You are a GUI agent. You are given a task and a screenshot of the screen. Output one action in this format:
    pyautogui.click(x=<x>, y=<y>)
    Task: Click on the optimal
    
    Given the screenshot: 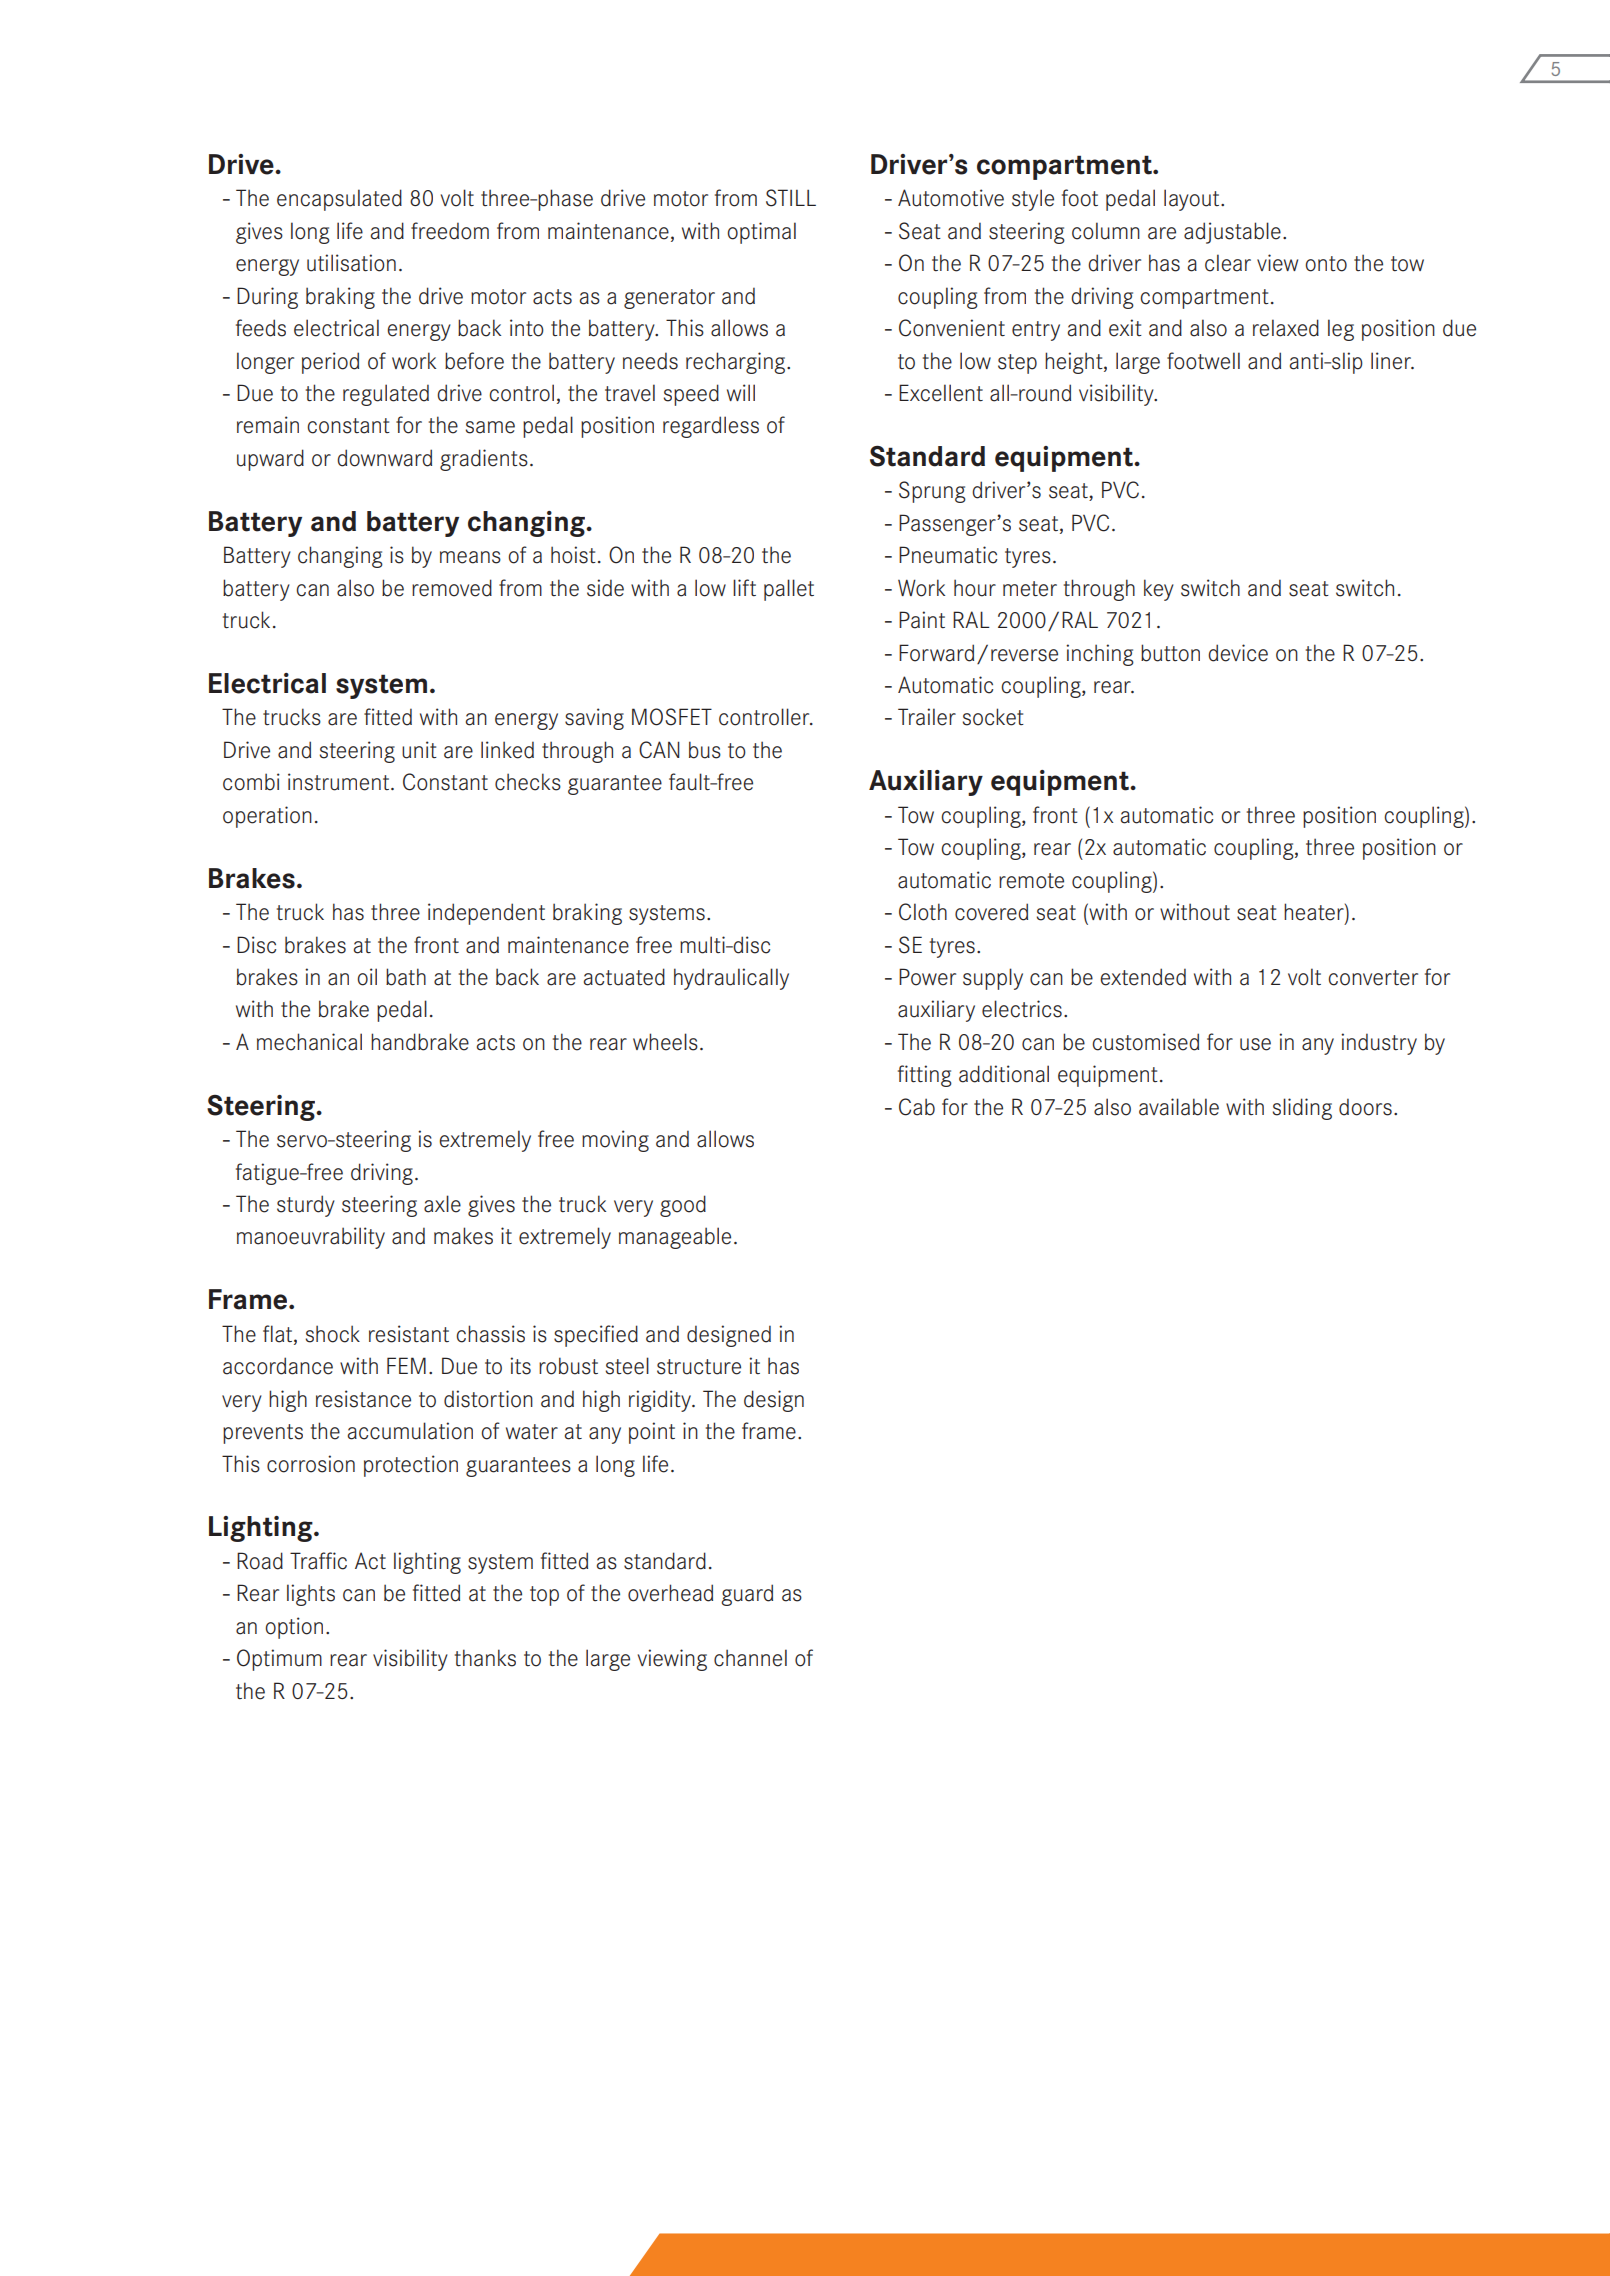 What is the action you would take?
    pyautogui.click(x=761, y=233)
